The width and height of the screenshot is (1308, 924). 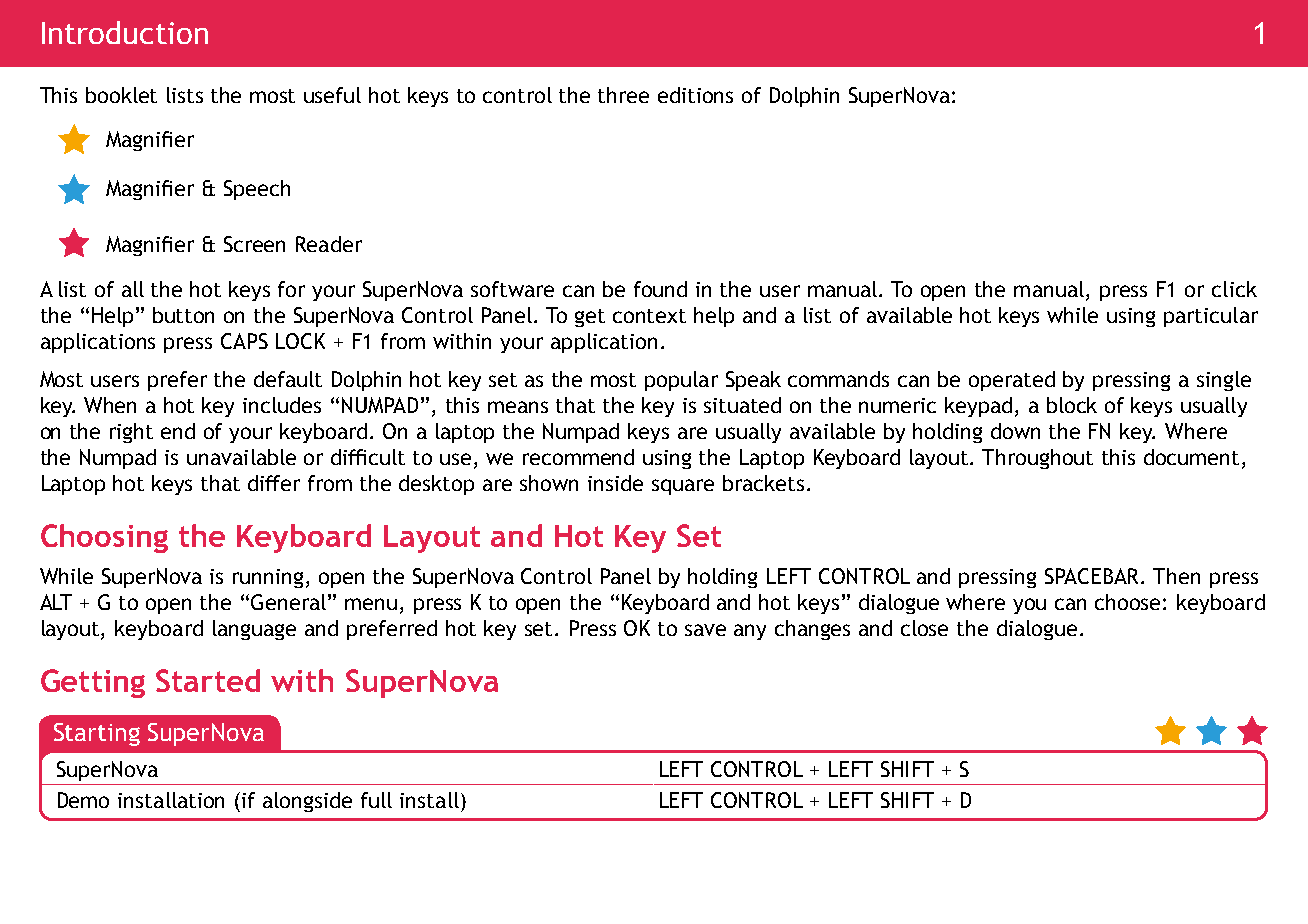 What do you see at coordinates (125, 32) in the screenshot?
I see `Introduction` at bounding box center [125, 32].
